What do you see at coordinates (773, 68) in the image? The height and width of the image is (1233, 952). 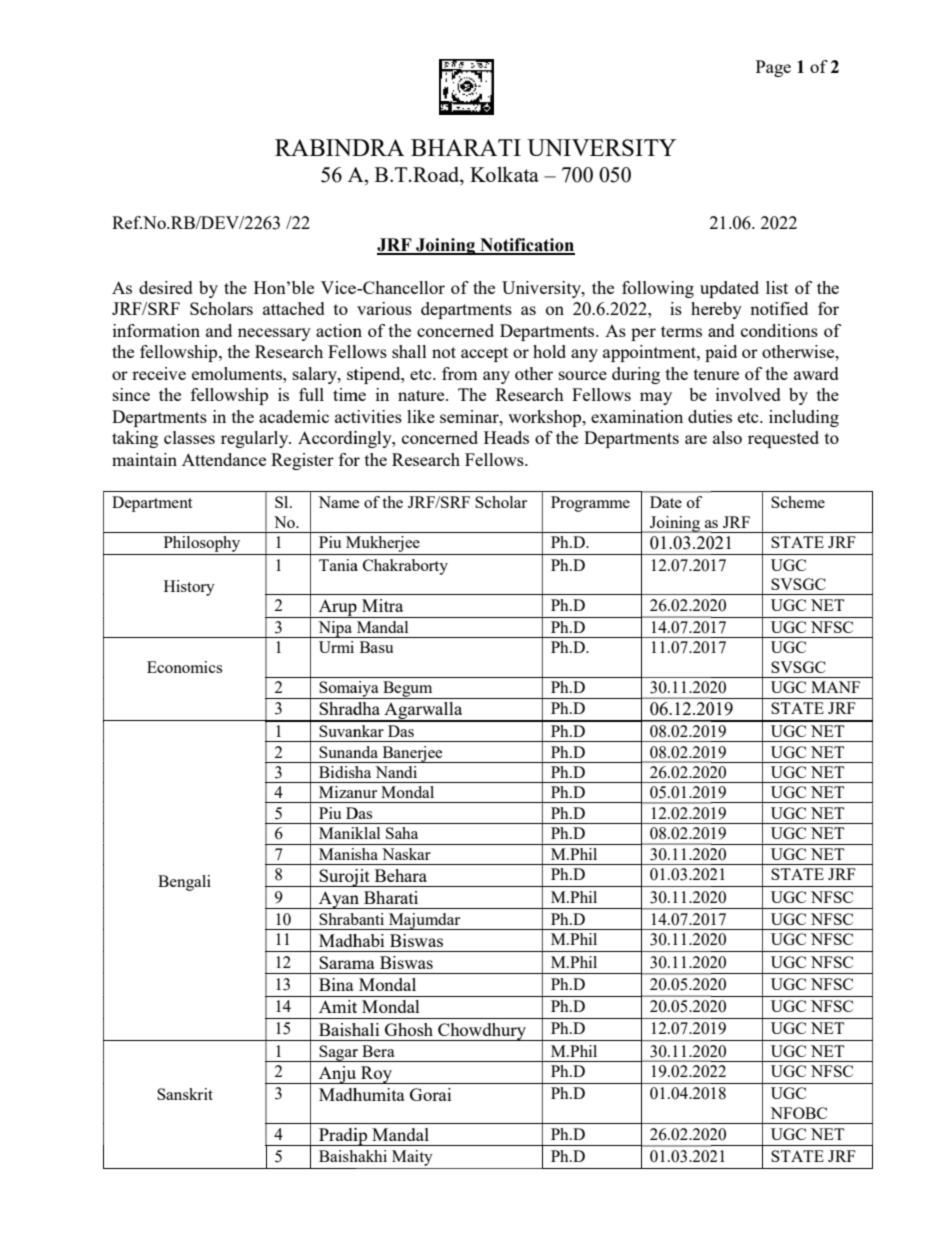 I see `Page` at bounding box center [773, 68].
